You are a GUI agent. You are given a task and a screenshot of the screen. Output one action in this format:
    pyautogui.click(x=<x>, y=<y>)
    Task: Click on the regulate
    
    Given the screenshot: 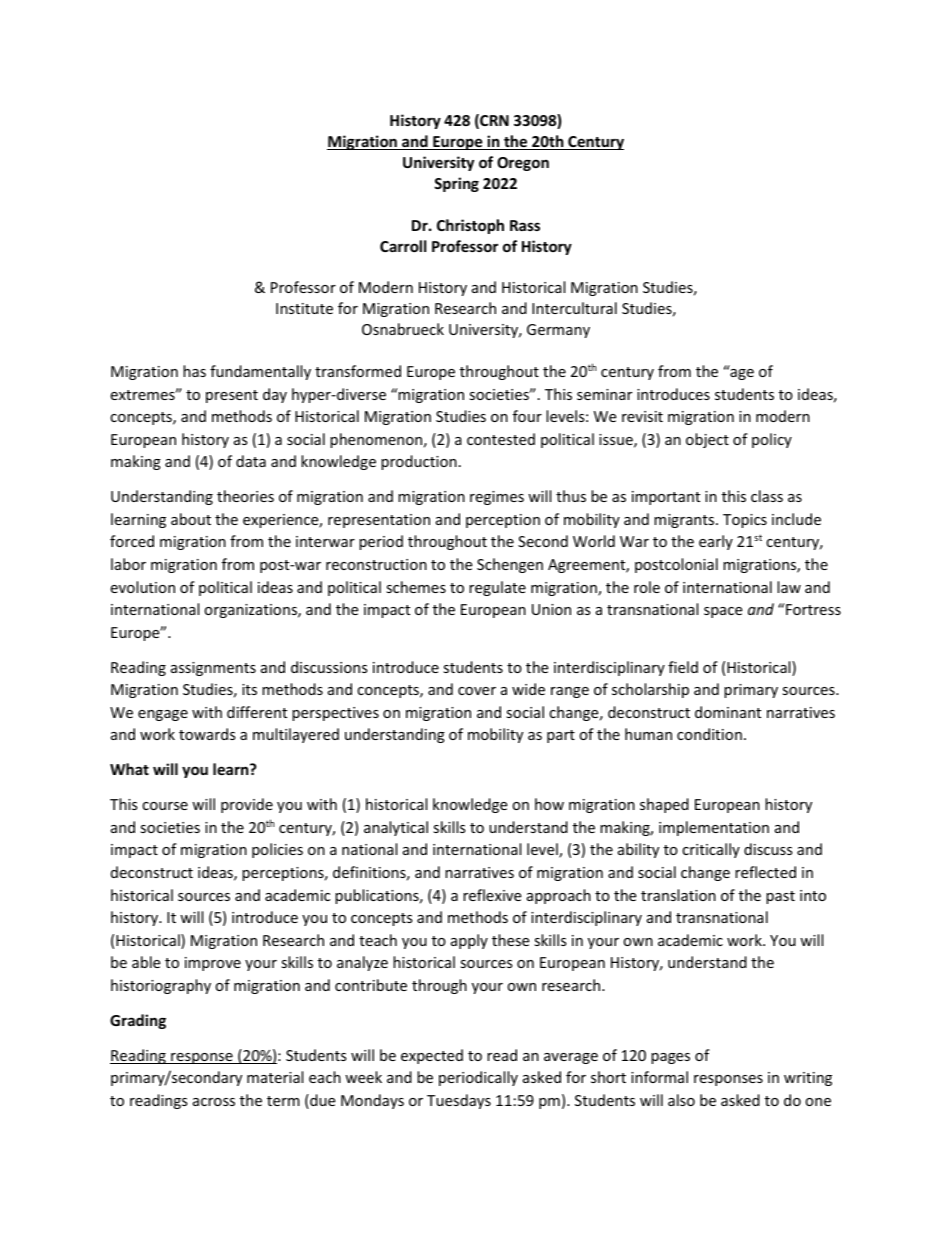 What is the action you would take?
    pyautogui.click(x=497, y=588)
